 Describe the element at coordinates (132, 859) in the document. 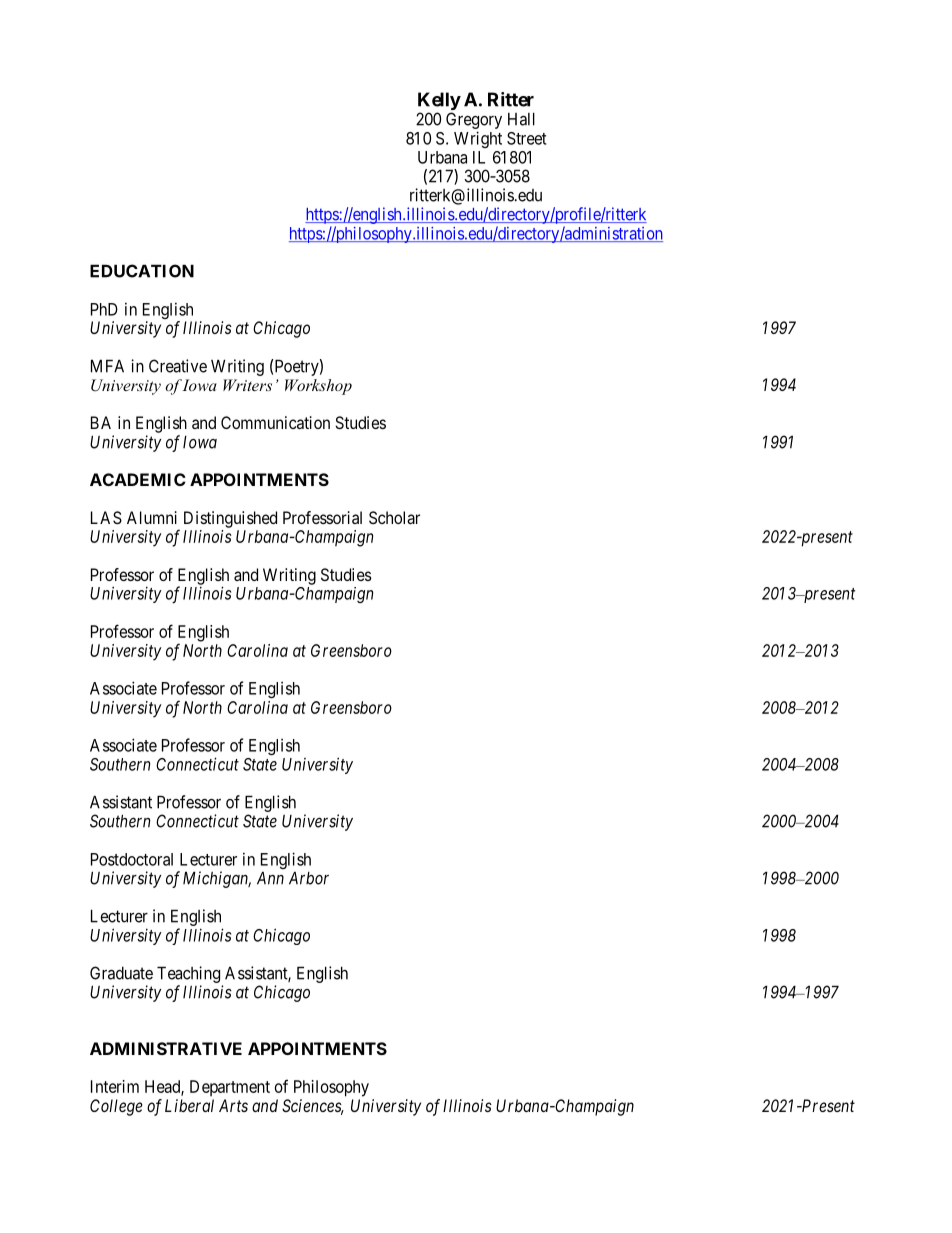

I see `Postdoctoral` at that location.
